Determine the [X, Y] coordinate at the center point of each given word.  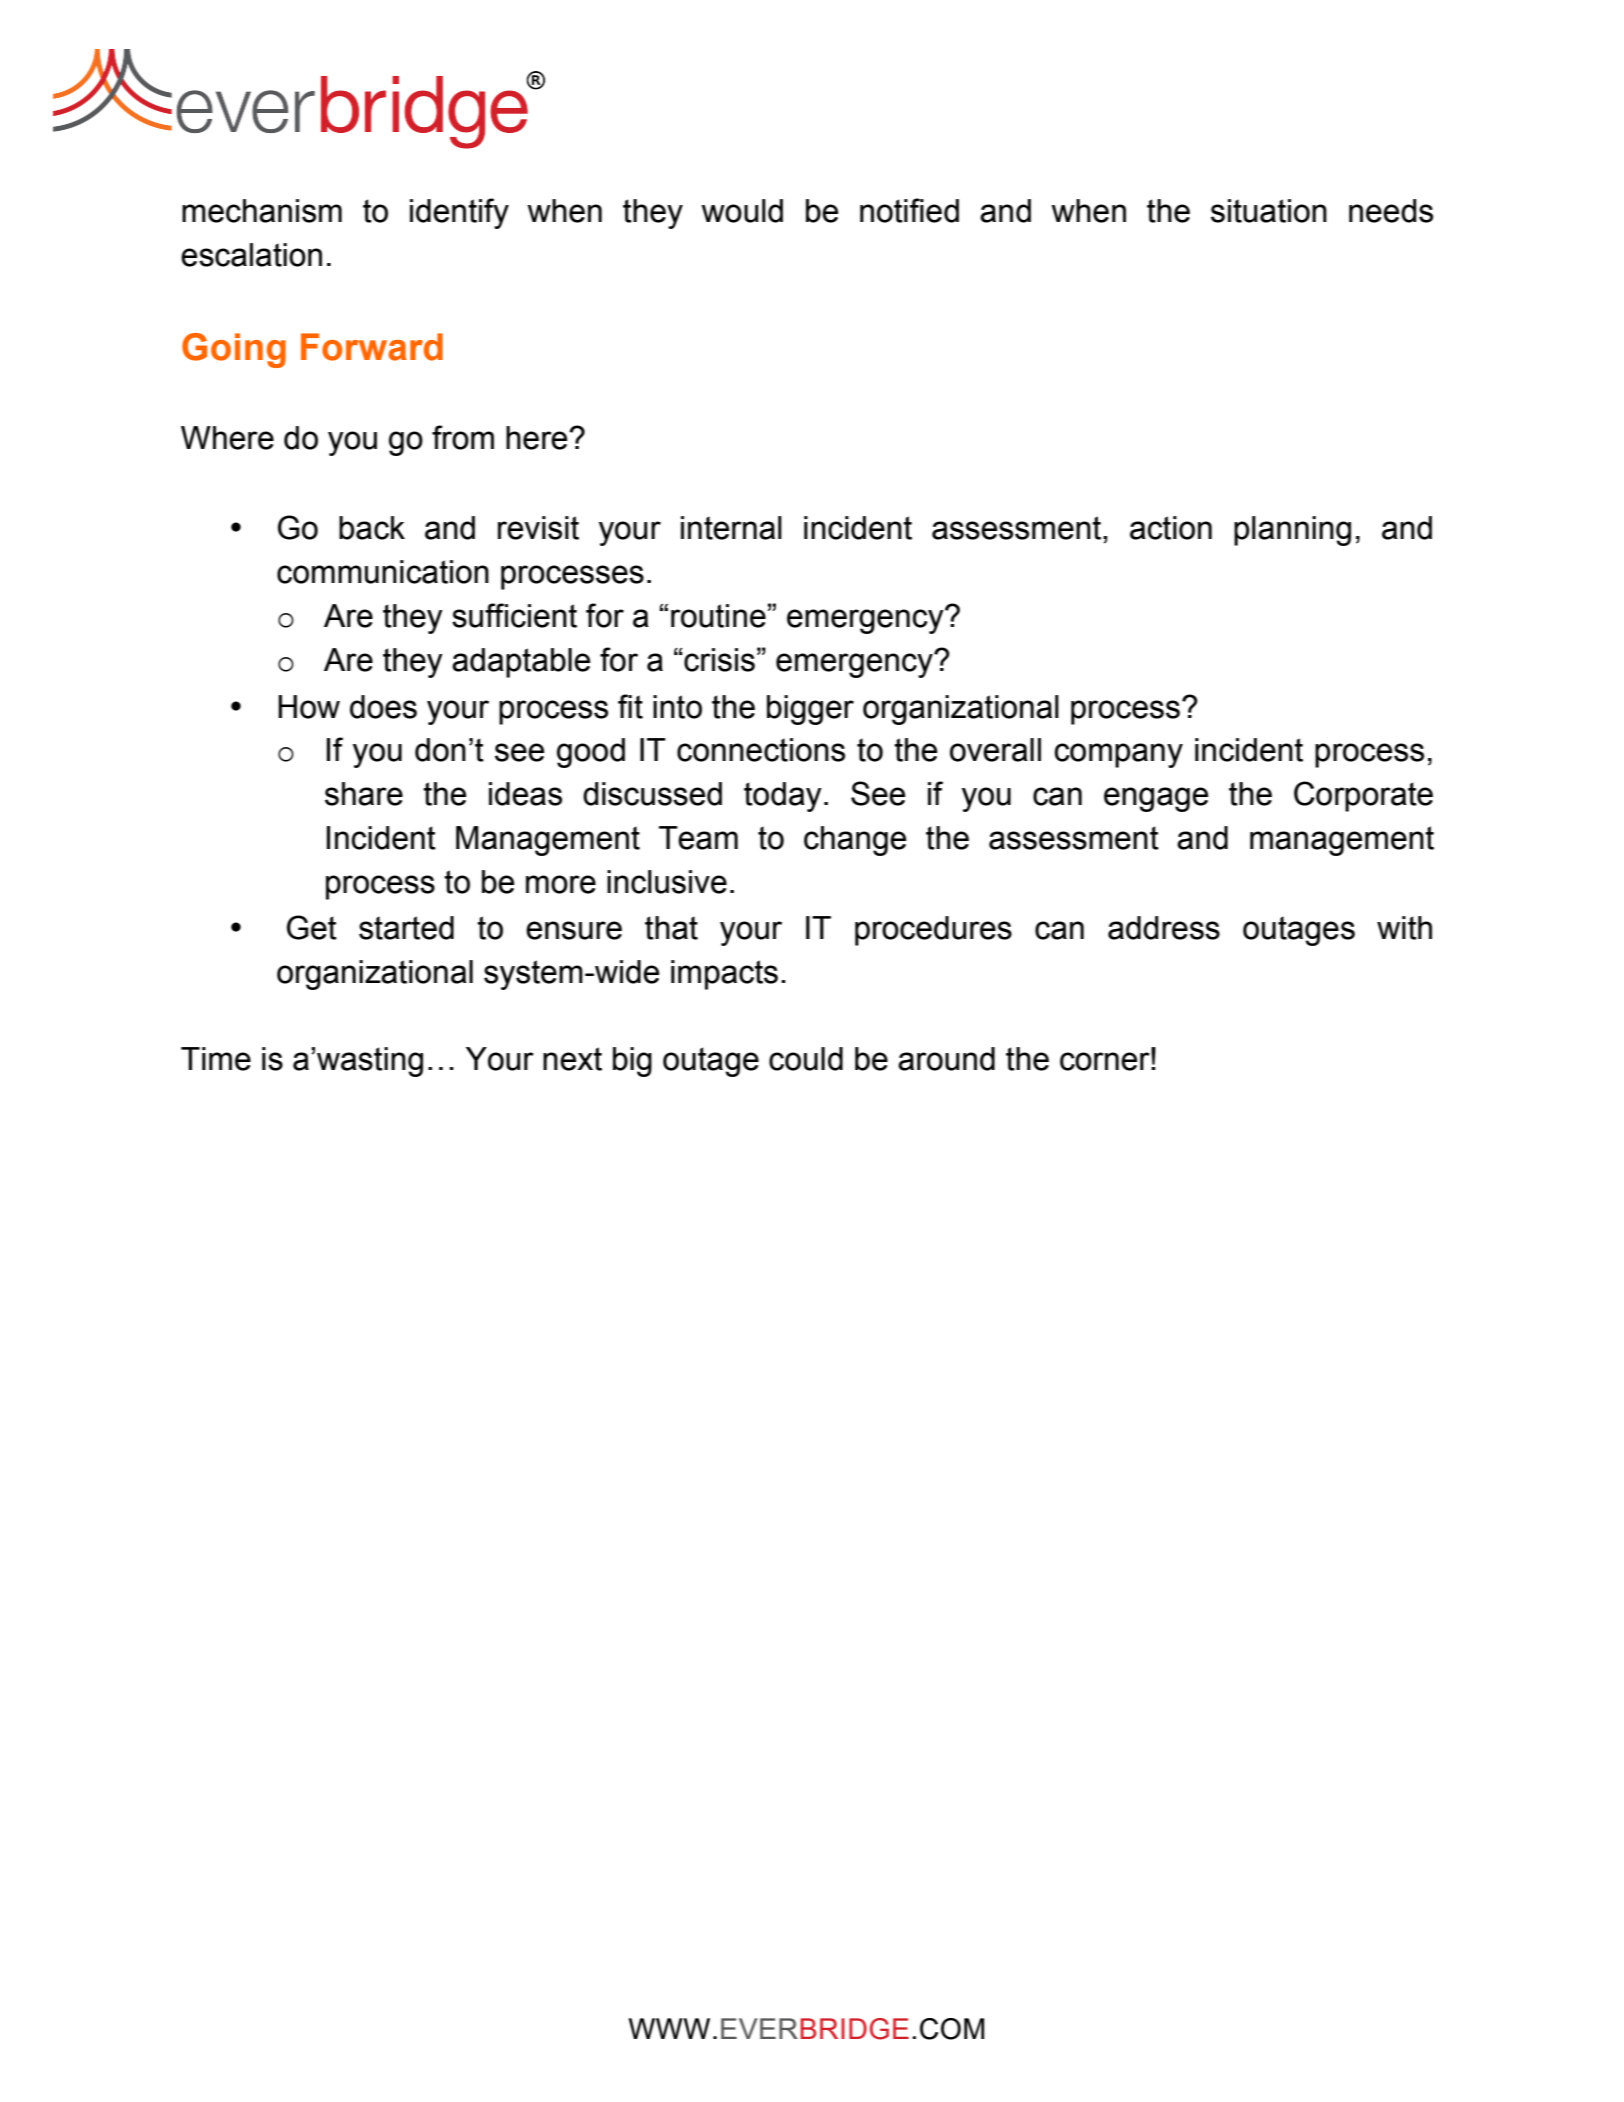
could [806, 1059]
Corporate [1363, 796]
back [372, 528]
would [742, 211]
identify [459, 213]
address [1164, 928]
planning [1292, 531]
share [364, 794]
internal [731, 528]
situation [1269, 211]
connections [761, 750]
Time [216, 1059]
